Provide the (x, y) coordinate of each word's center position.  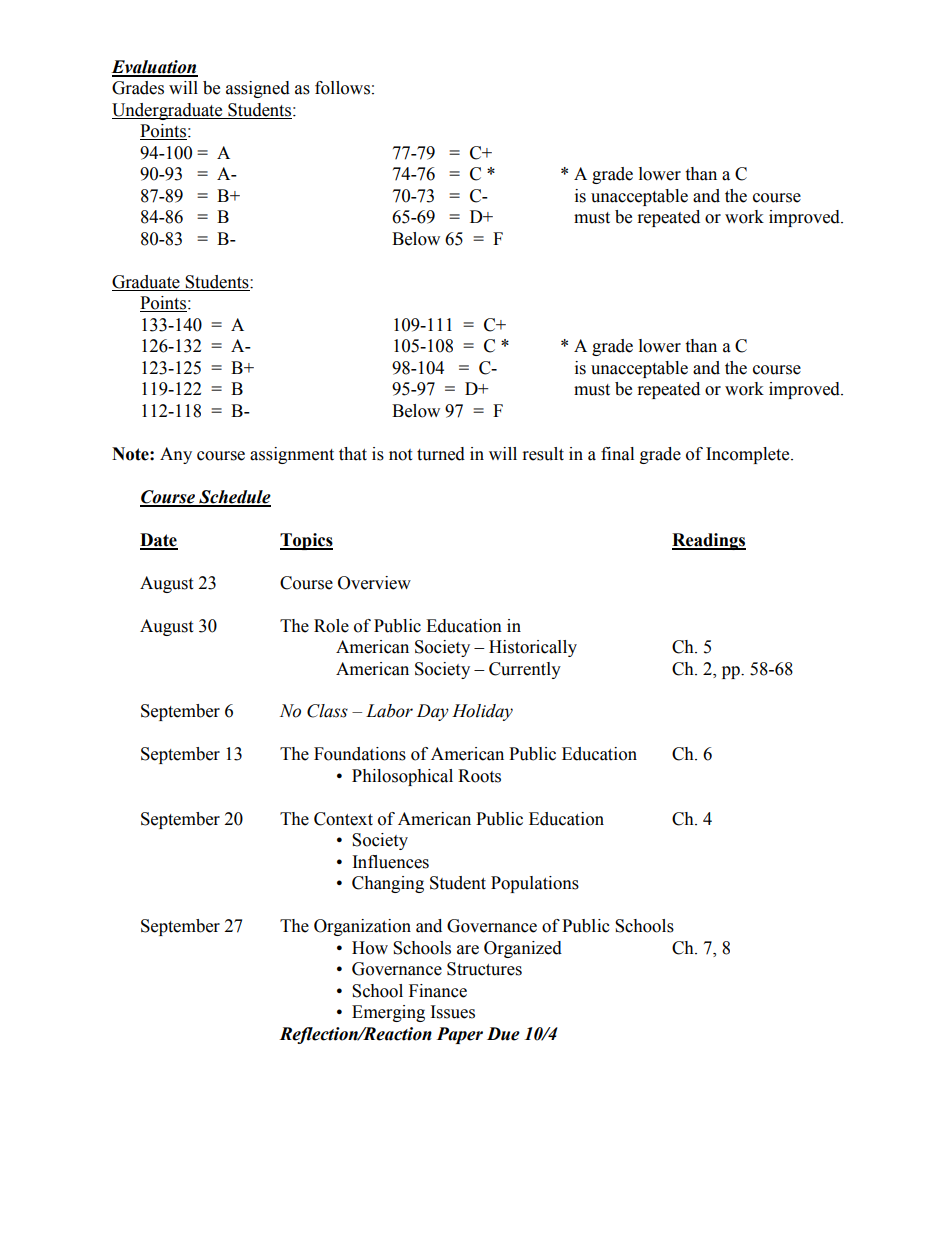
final (617, 454)
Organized (523, 949)
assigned (258, 89)
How (370, 948)
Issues (453, 1012)
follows (342, 88)
